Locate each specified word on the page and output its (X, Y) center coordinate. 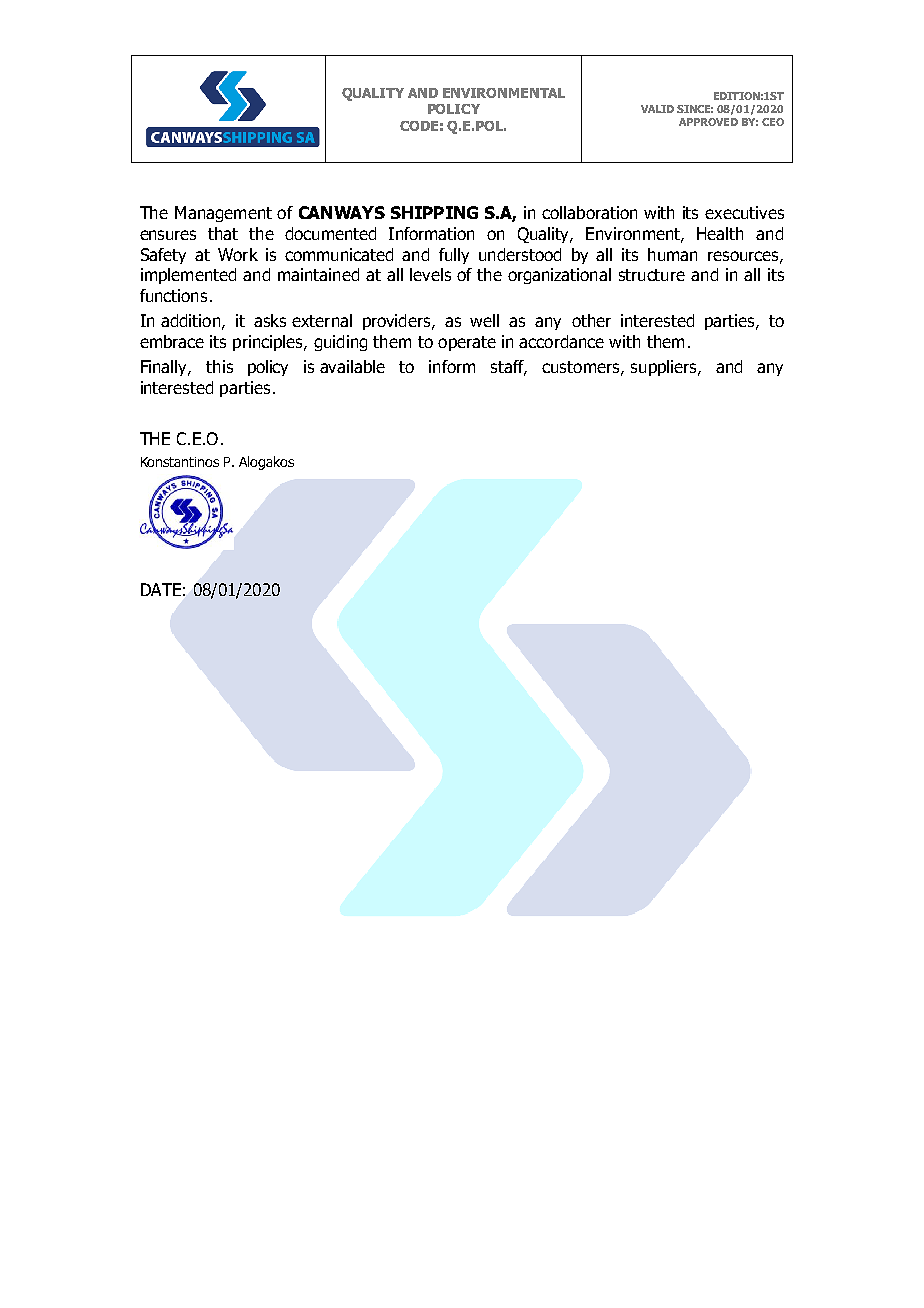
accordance (561, 341)
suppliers (665, 368)
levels (430, 274)
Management (223, 214)
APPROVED (708, 122)
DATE (161, 589)
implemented (188, 276)
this (219, 366)
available (352, 366)
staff (509, 368)
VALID (657, 109)
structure (652, 275)
